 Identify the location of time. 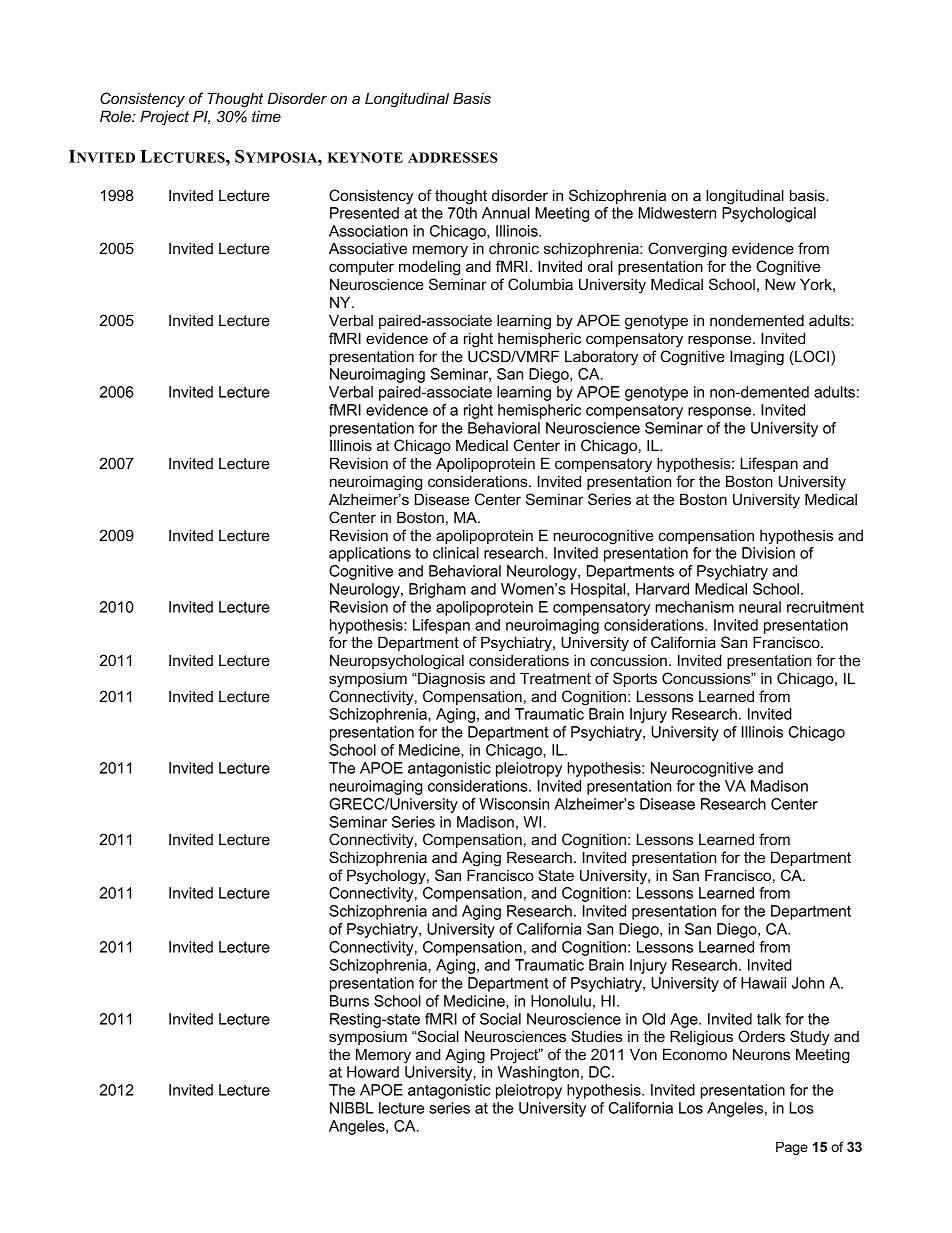
(266, 116).
